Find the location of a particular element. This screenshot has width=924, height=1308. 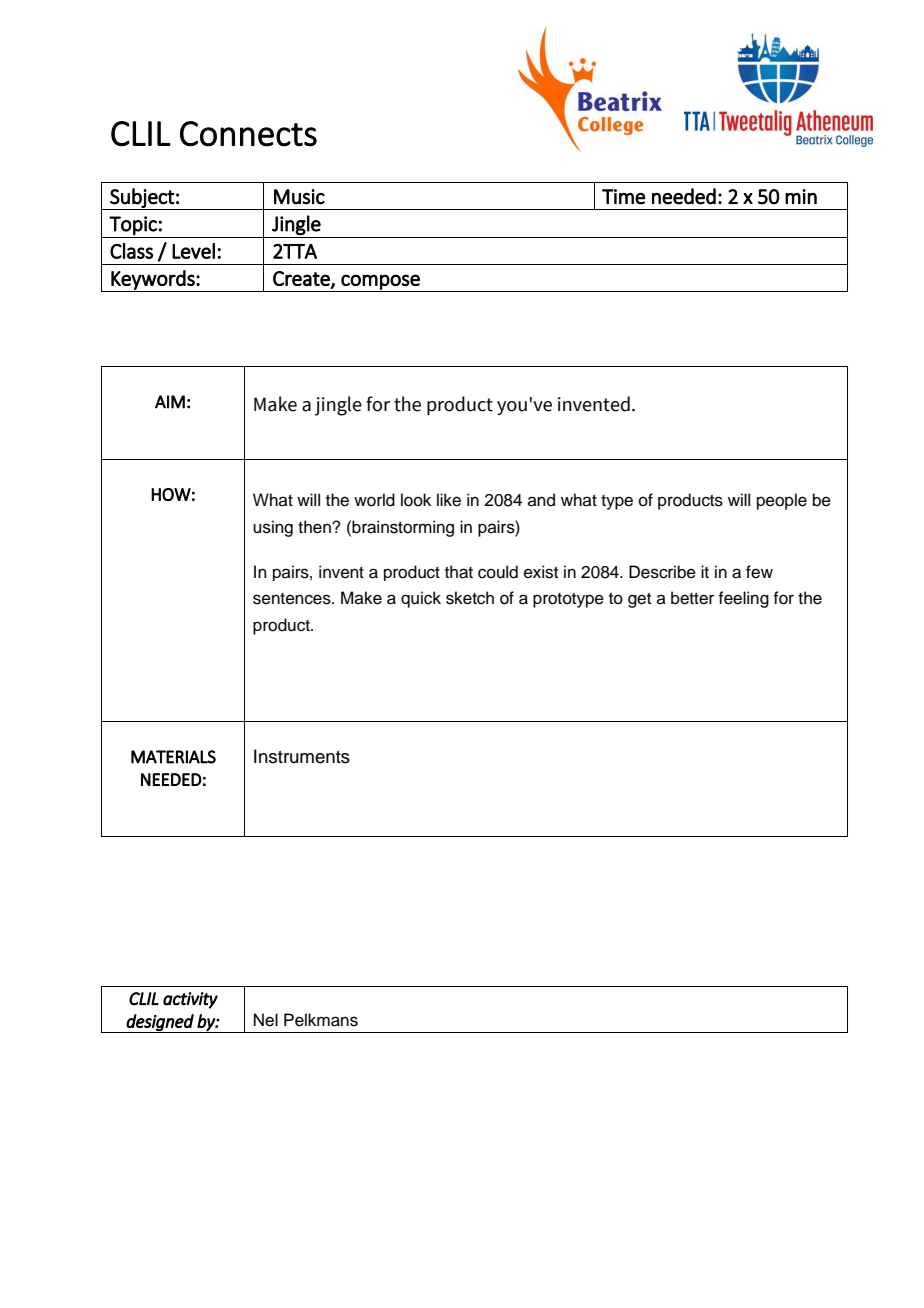

like is located at coordinates (449, 500).
